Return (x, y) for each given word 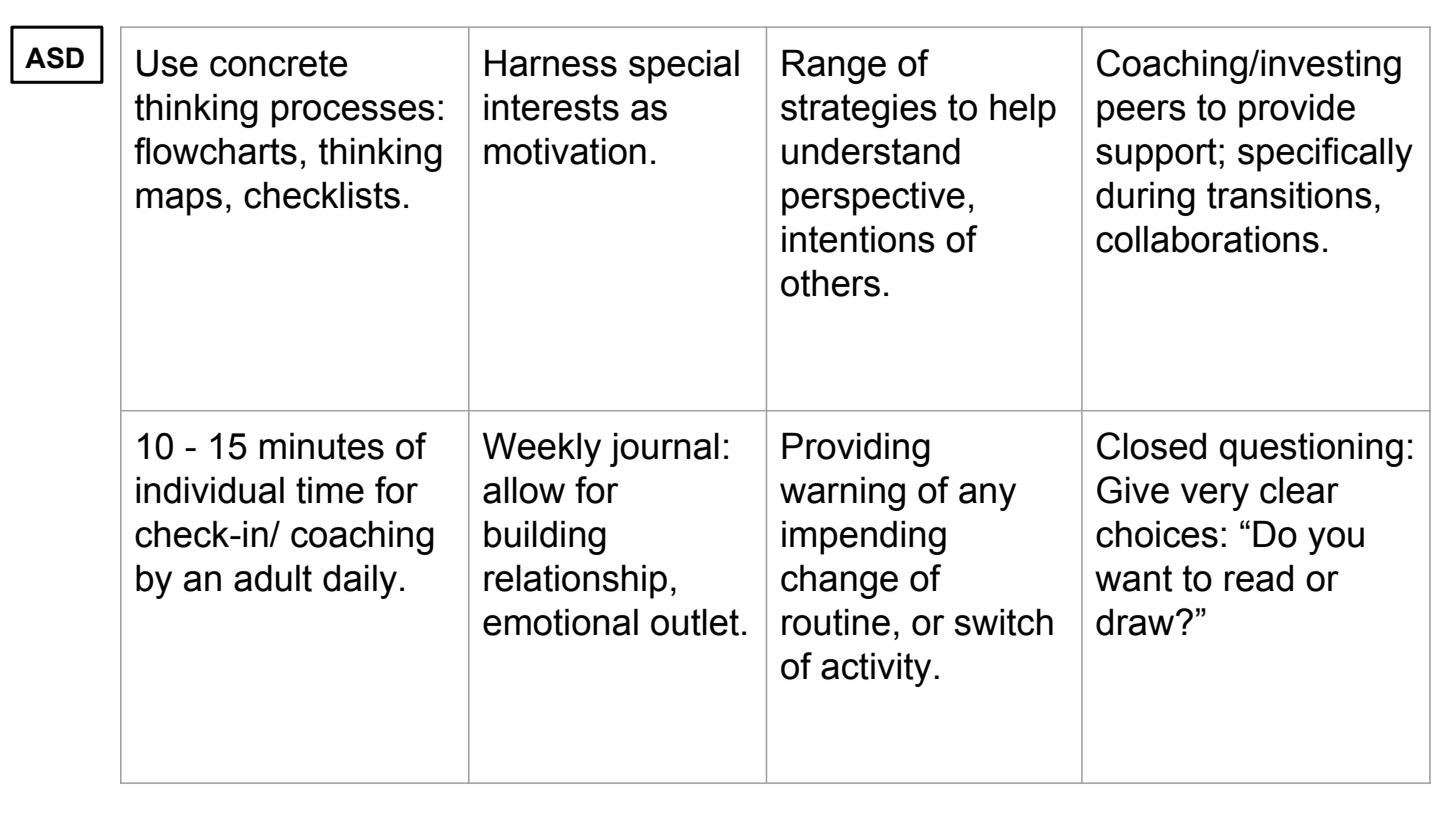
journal (664, 450)
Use (167, 63)
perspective (873, 199)
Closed (1151, 446)
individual (210, 490)
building (545, 538)
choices (1157, 534)
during (1145, 199)
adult (273, 578)
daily (360, 582)
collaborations (1207, 239)
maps (179, 202)
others (830, 283)
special (684, 67)
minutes (322, 446)
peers (1141, 114)
